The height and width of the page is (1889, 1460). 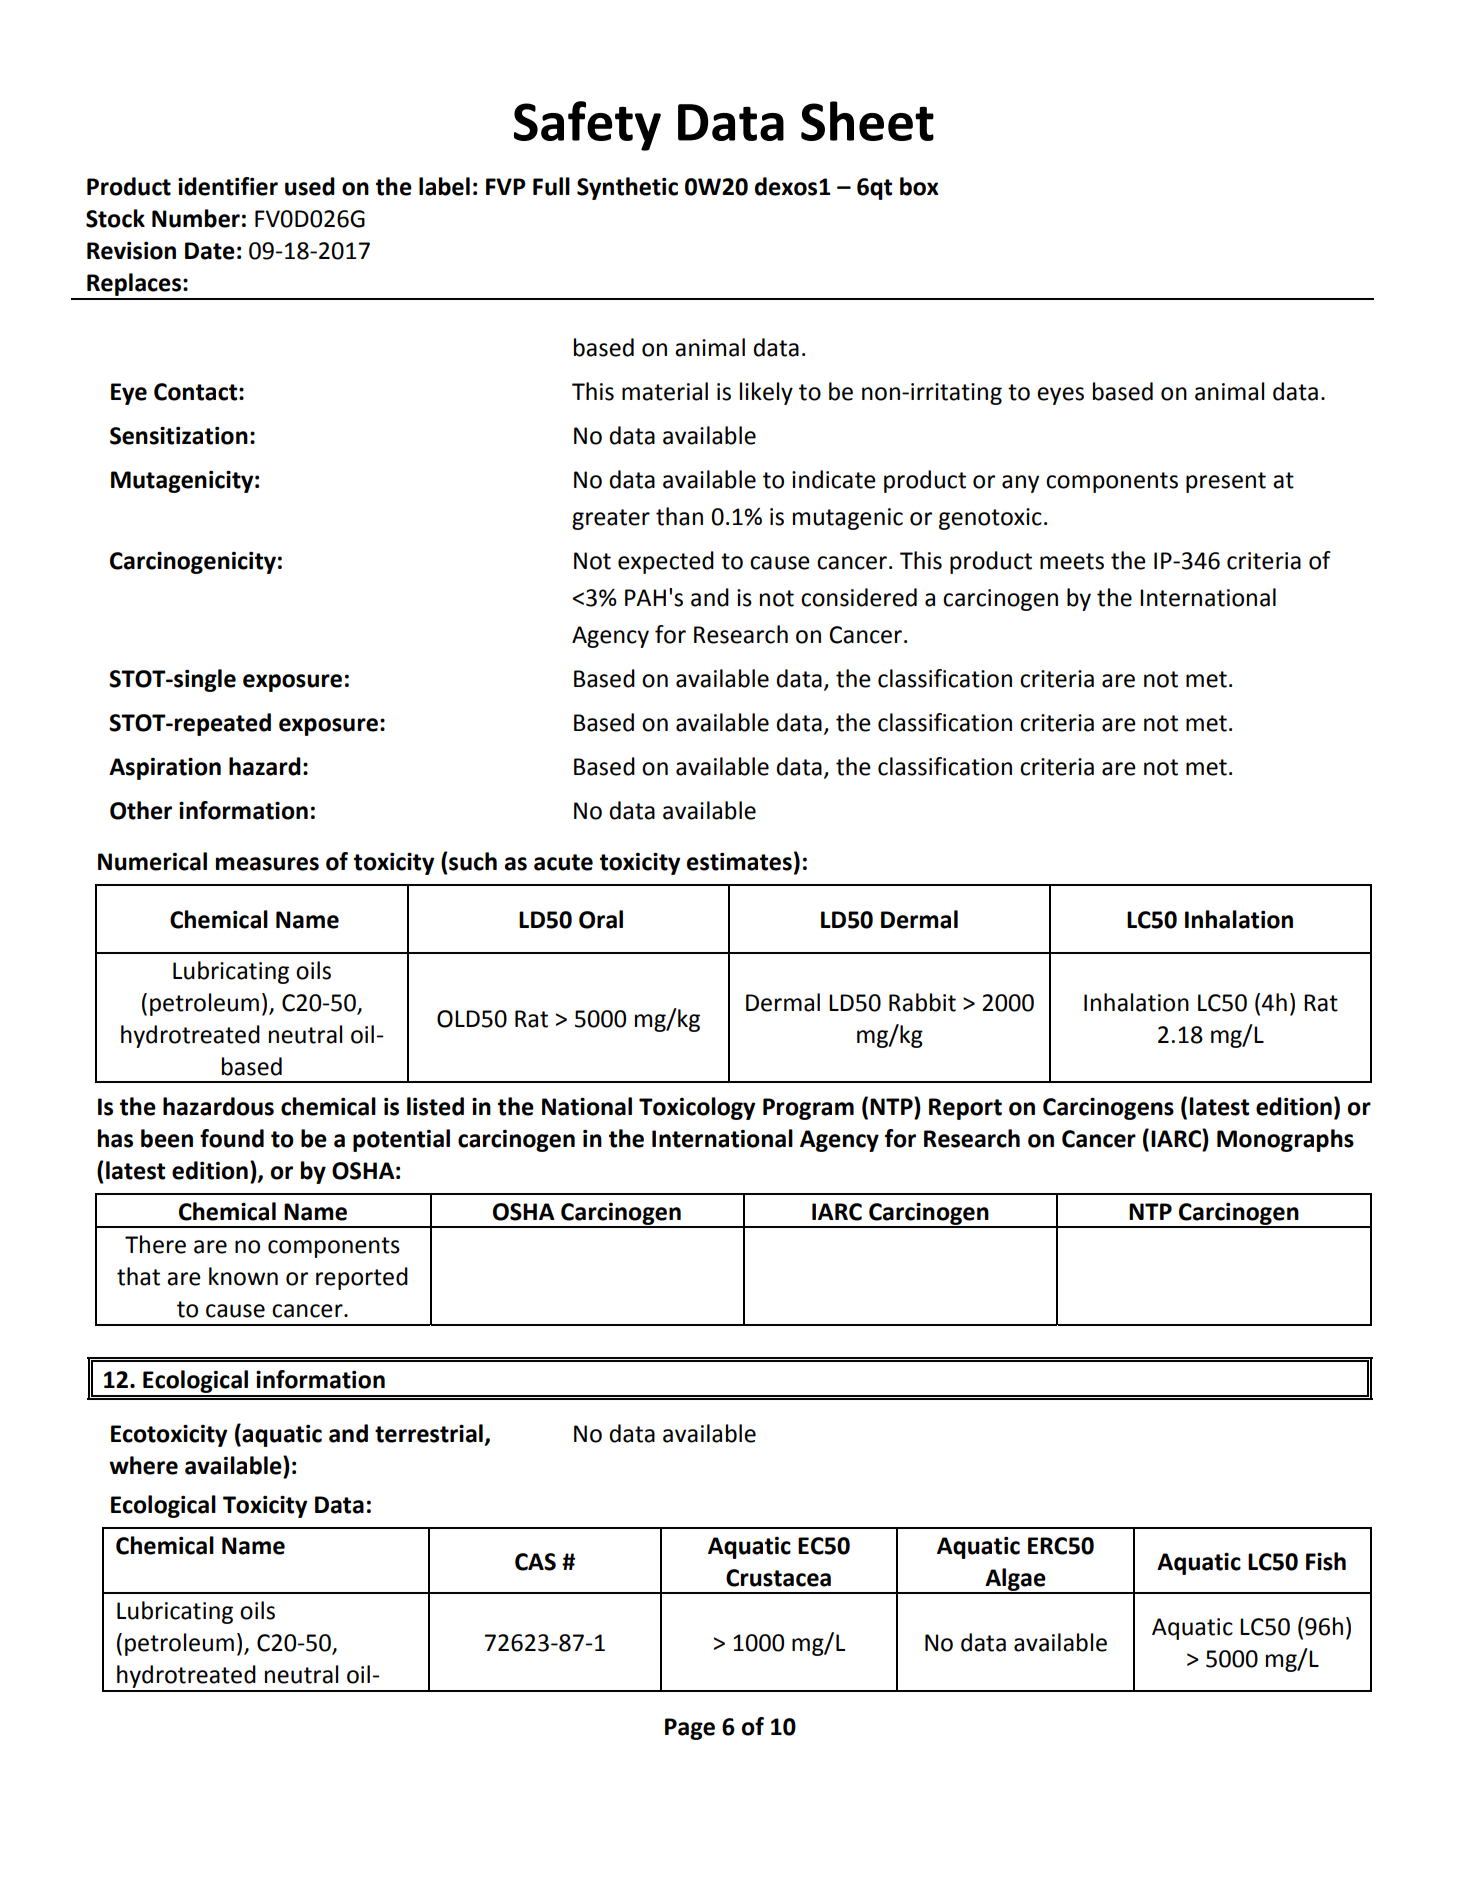 I want to click on identifier, so click(x=228, y=186).
